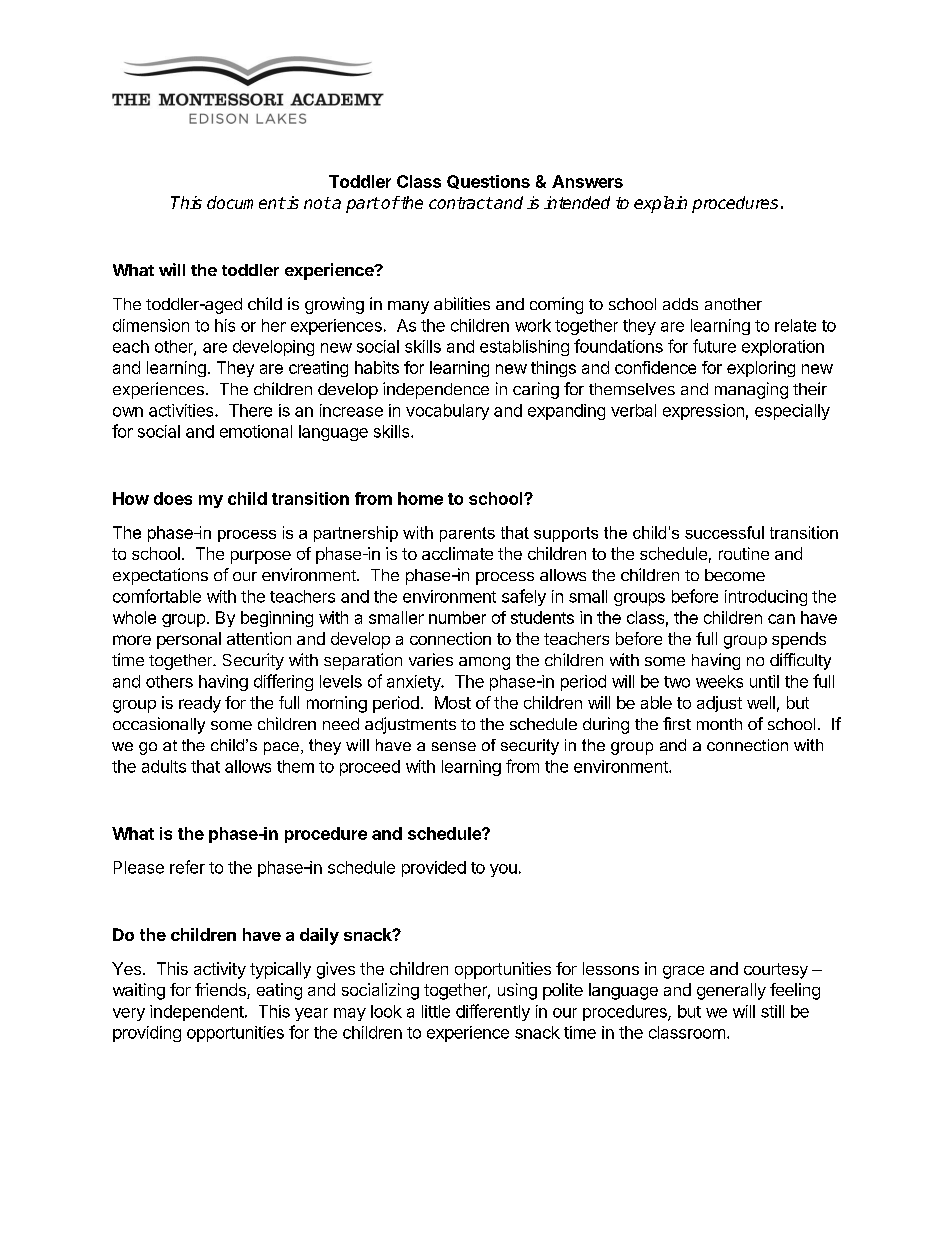 The image size is (952, 1233). I want to click on occasionally, so click(159, 725).
